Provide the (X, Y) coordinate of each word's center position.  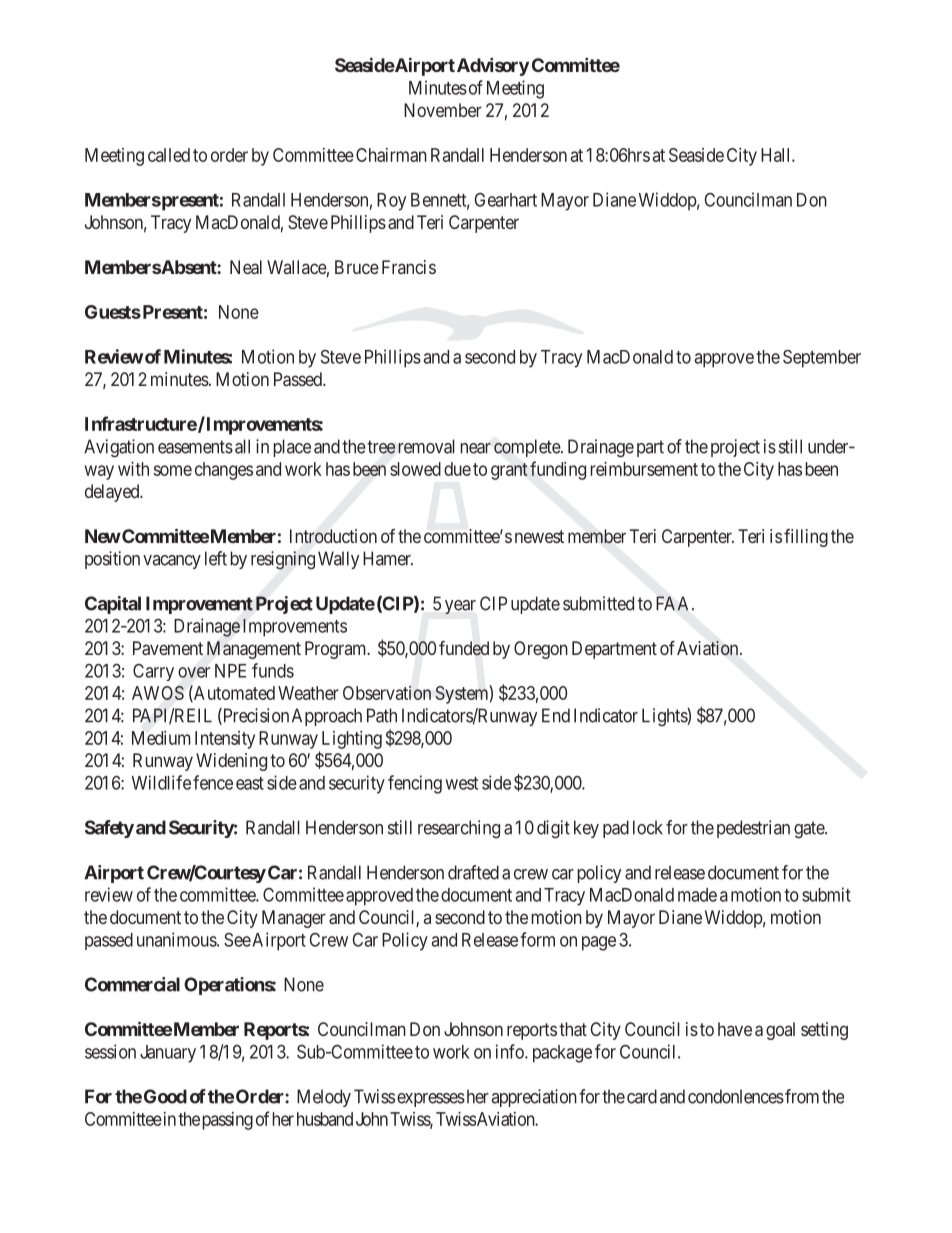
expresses (431, 1100)
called (169, 155)
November (443, 110)
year (460, 607)
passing (228, 1121)
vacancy (172, 562)
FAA (674, 603)
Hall (777, 155)
